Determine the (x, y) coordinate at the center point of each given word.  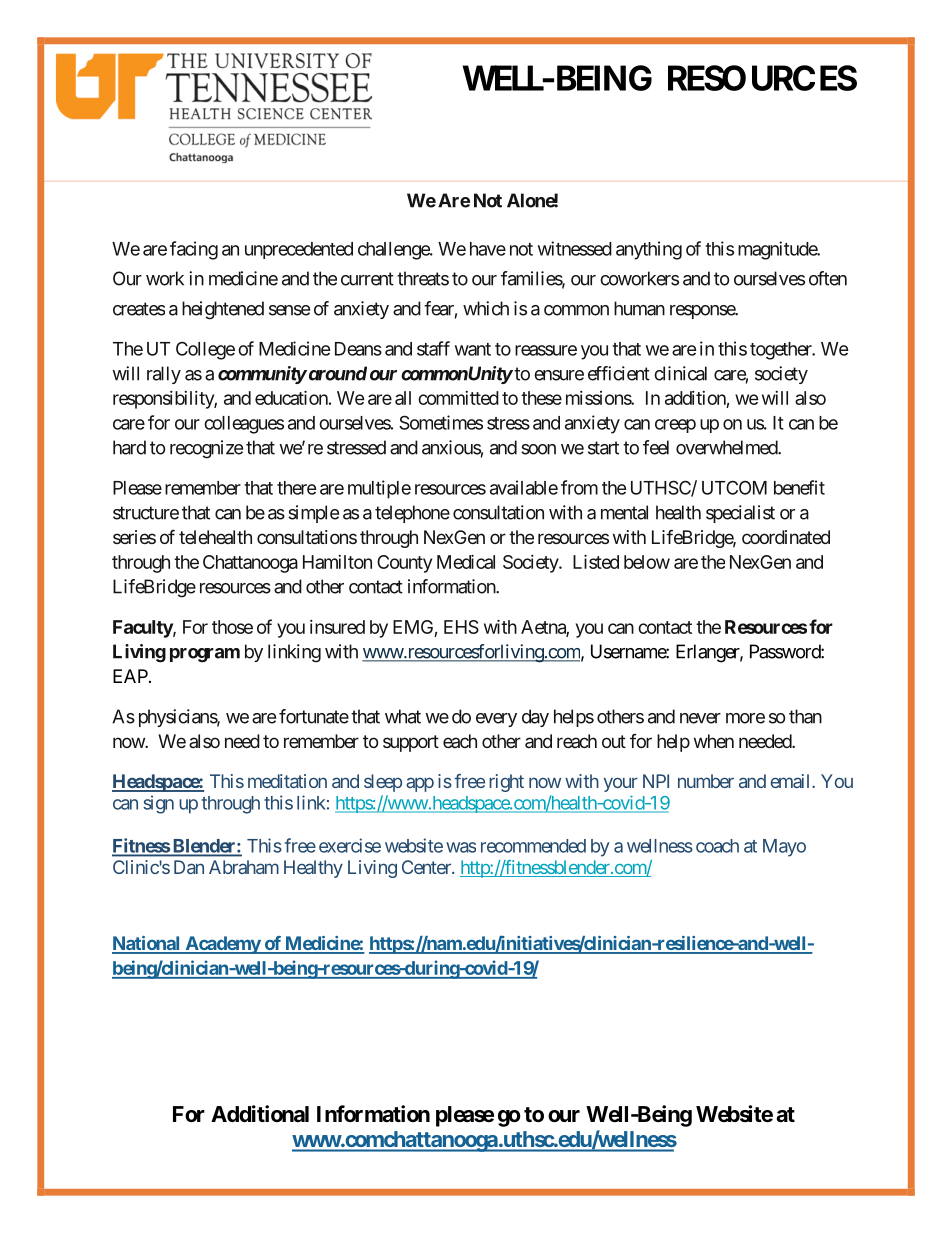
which (486, 308)
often (828, 278)
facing (194, 250)
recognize (206, 449)
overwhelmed (727, 447)
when (714, 741)
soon (538, 449)
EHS (461, 627)
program (205, 655)
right (506, 783)
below (647, 562)
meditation (287, 781)
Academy (222, 945)
